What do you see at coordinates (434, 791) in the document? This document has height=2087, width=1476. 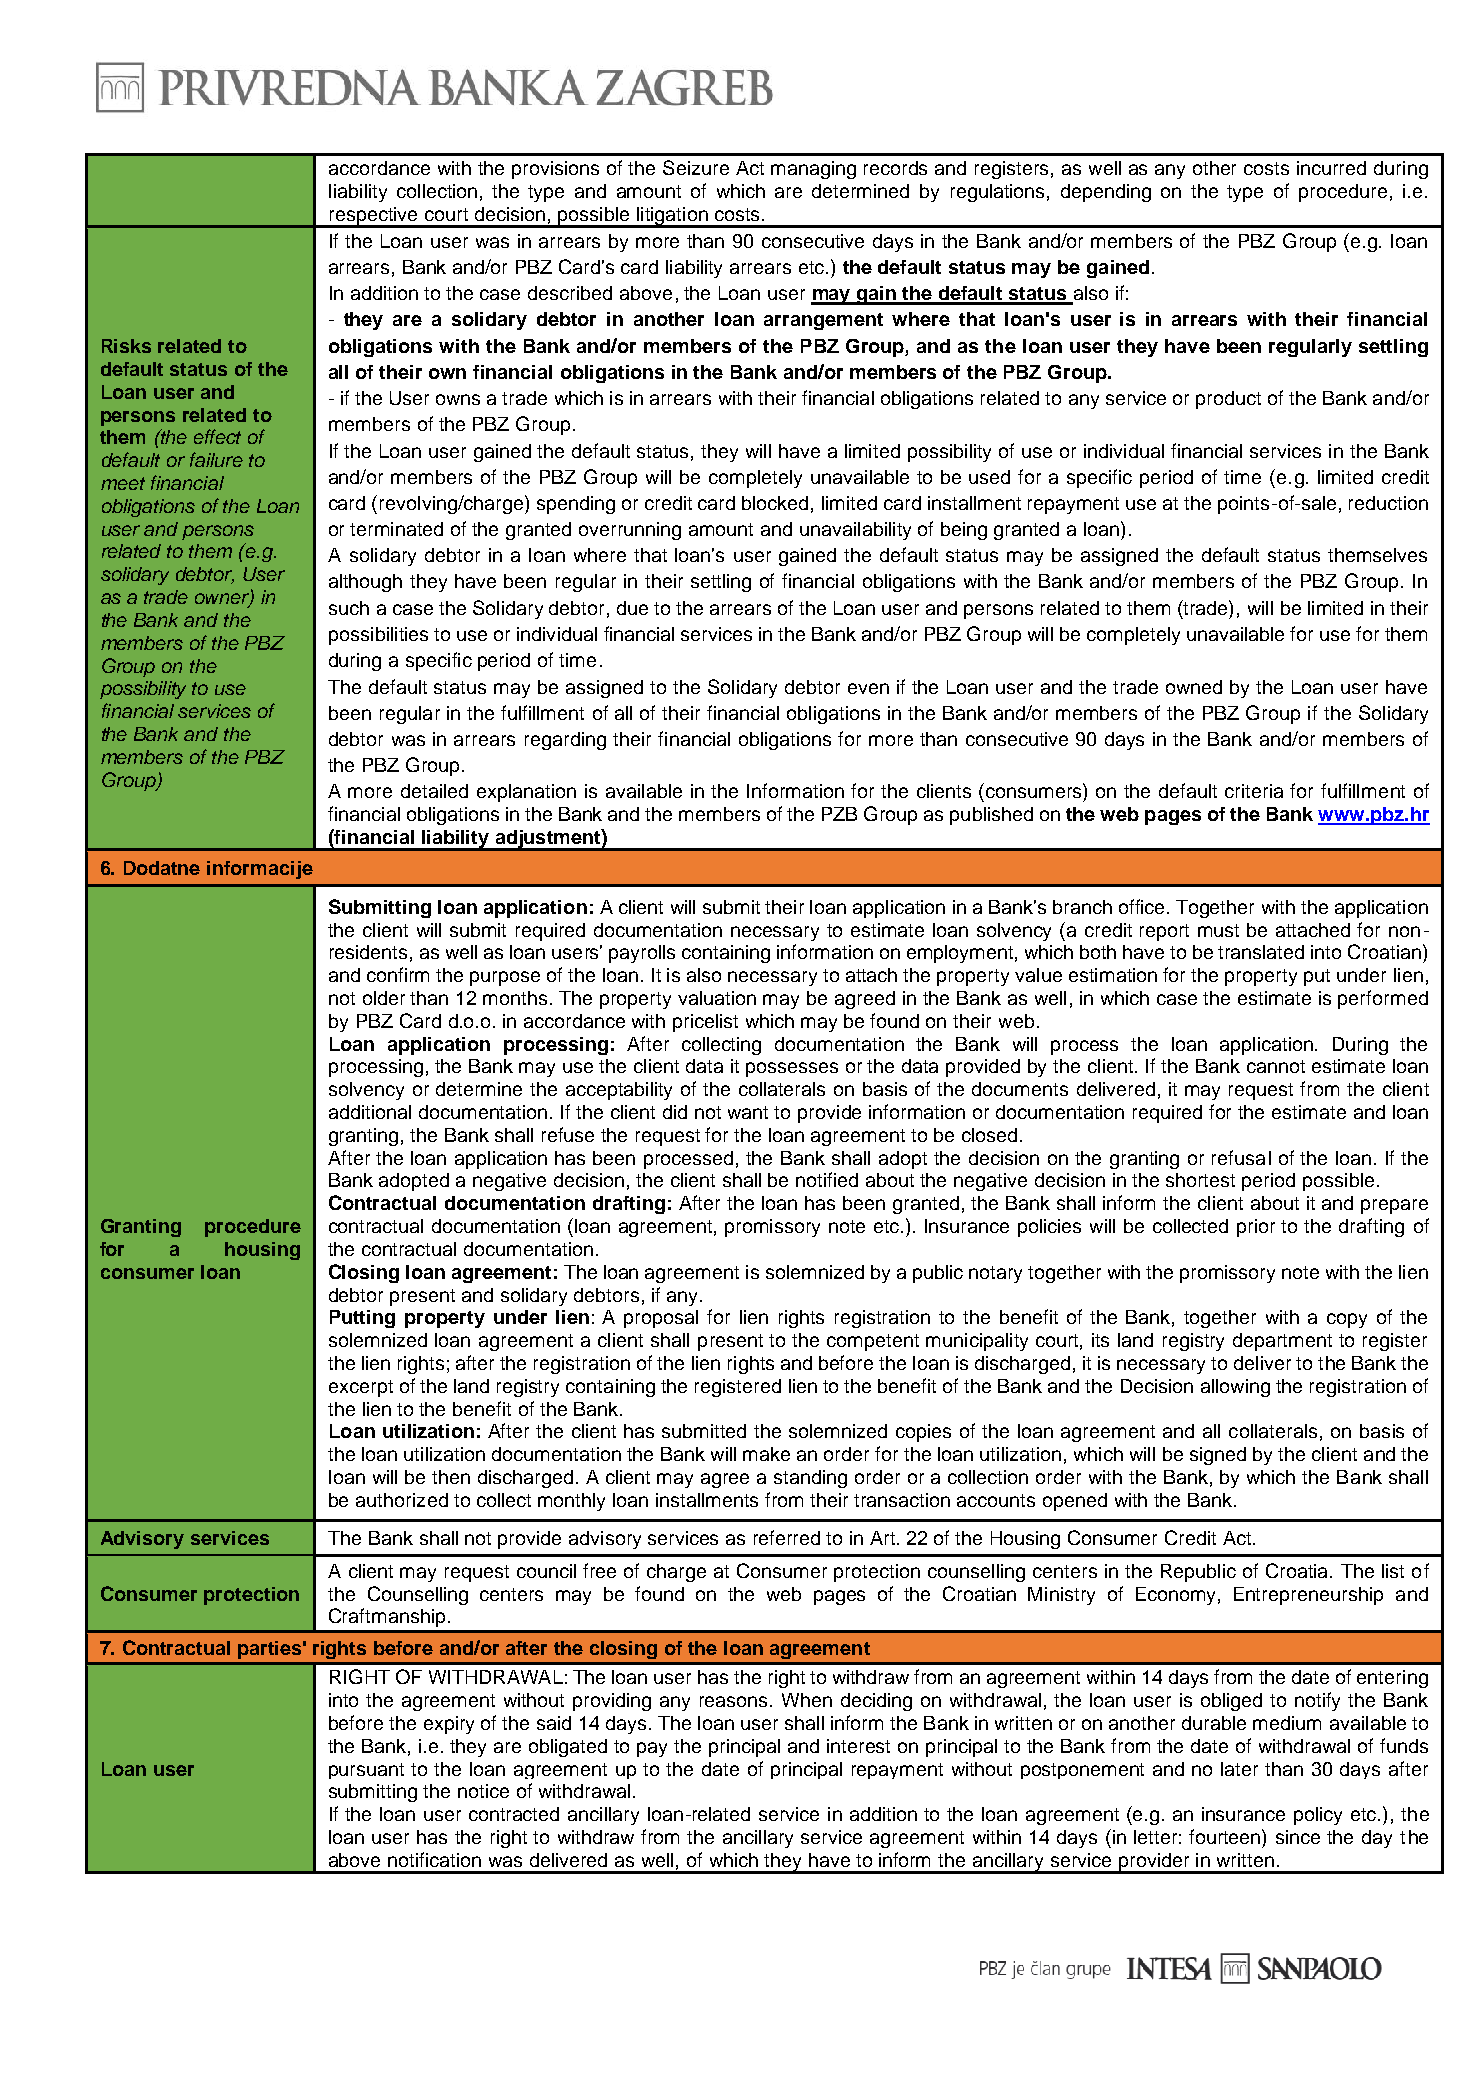 I see `detailed` at bounding box center [434, 791].
